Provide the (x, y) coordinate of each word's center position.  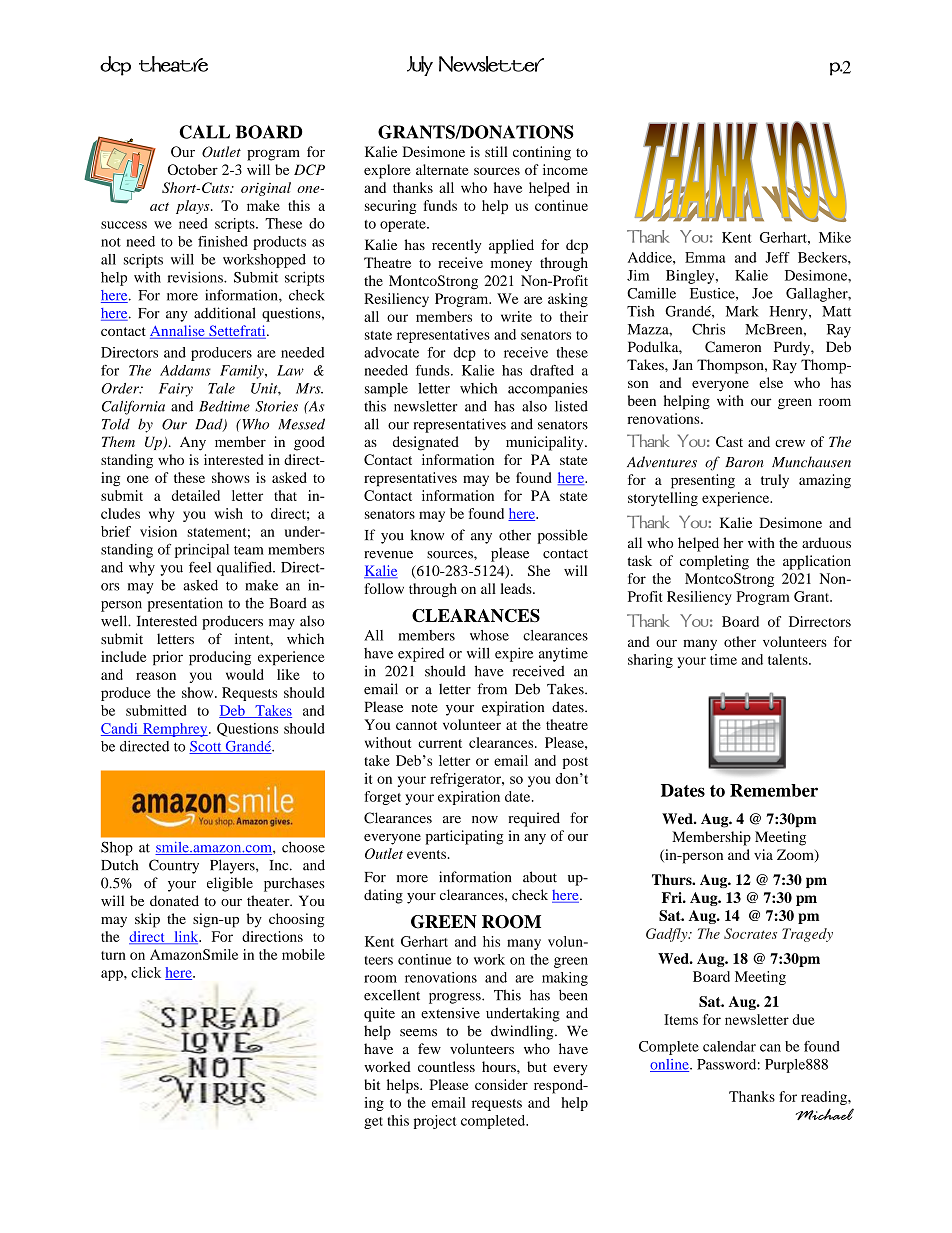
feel (200, 567)
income (565, 169)
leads (517, 588)
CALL (204, 132)
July (420, 66)
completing (714, 562)
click (146, 972)
